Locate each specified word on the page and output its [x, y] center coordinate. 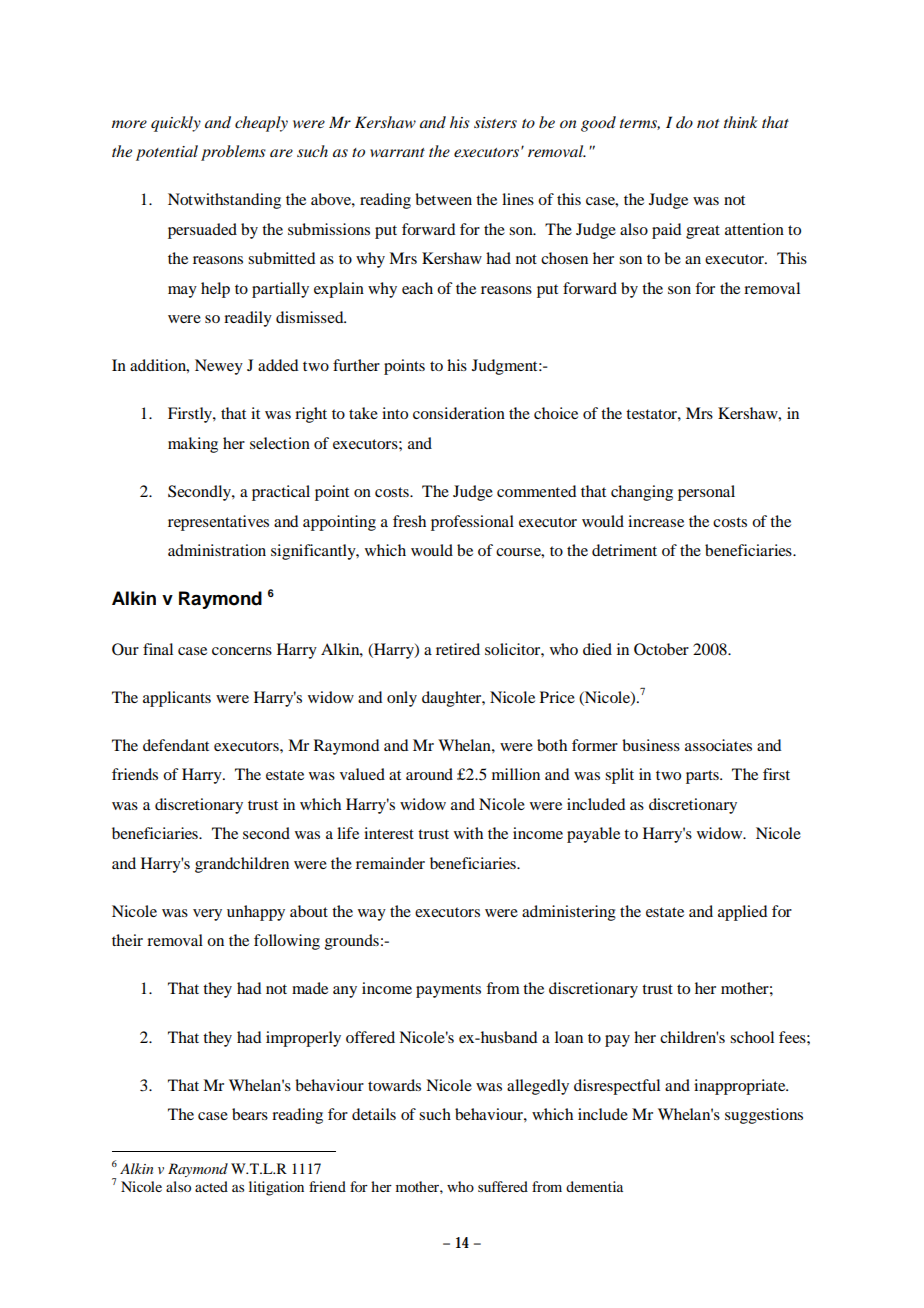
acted [211, 1186]
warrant [397, 152]
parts [703, 777]
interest [389, 833]
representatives [218, 523]
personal [706, 493]
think [741, 122]
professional [472, 523]
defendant [176, 745]
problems [233, 153]
